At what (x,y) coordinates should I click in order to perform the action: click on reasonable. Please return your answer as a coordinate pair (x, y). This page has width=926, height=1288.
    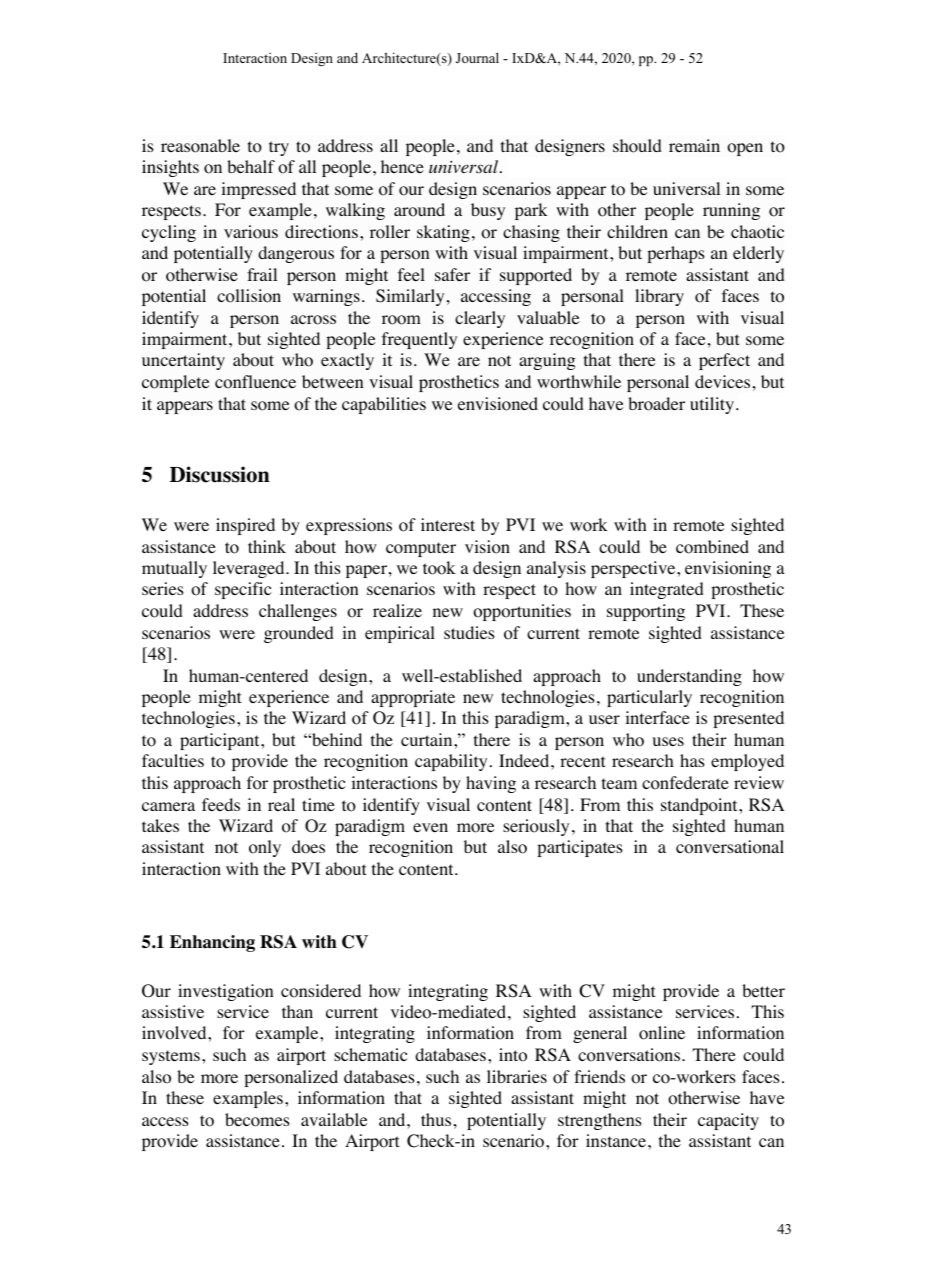
    Looking at the image, I should click on (200, 146).
